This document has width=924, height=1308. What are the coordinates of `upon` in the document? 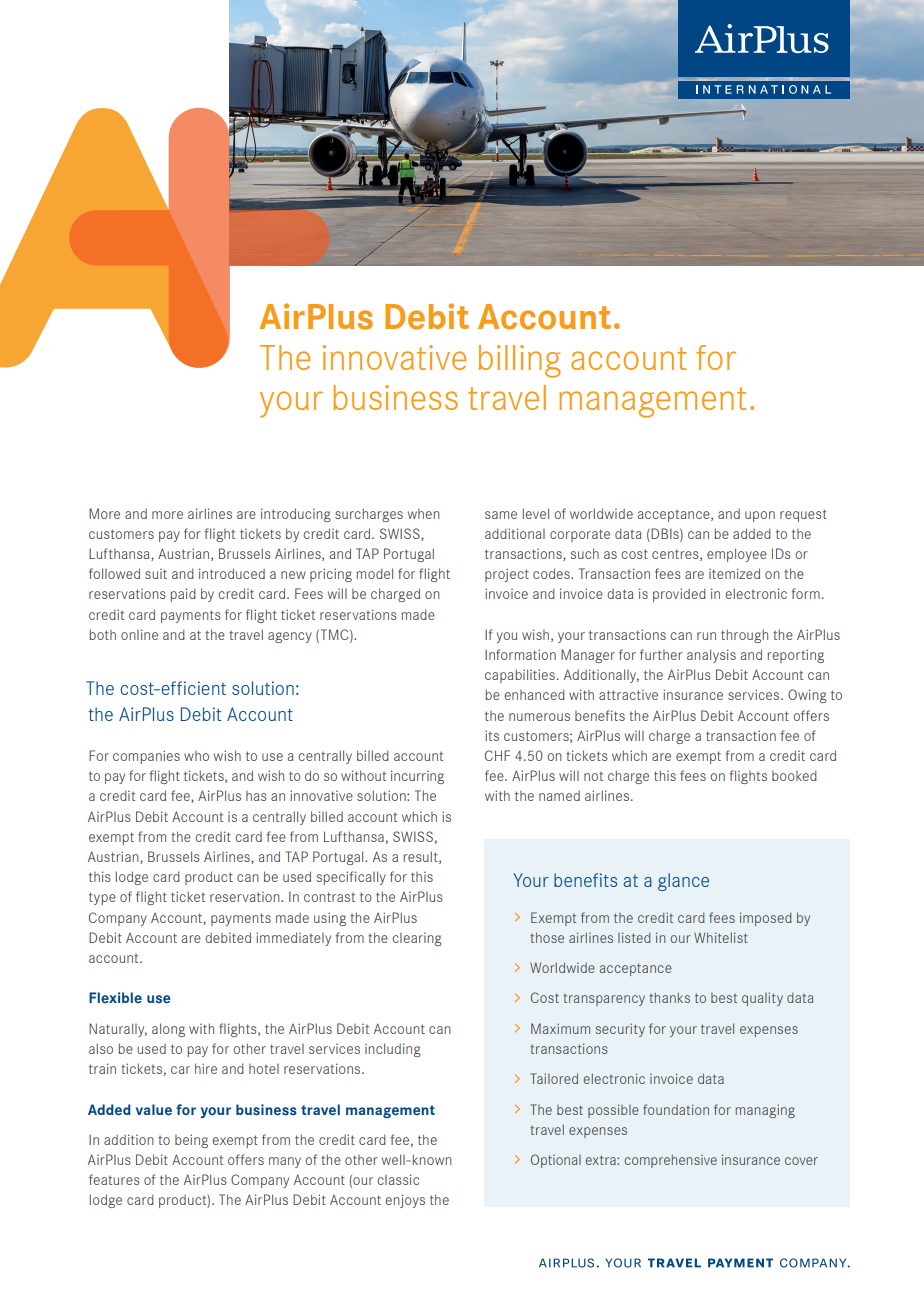 It's located at (760, 516).
